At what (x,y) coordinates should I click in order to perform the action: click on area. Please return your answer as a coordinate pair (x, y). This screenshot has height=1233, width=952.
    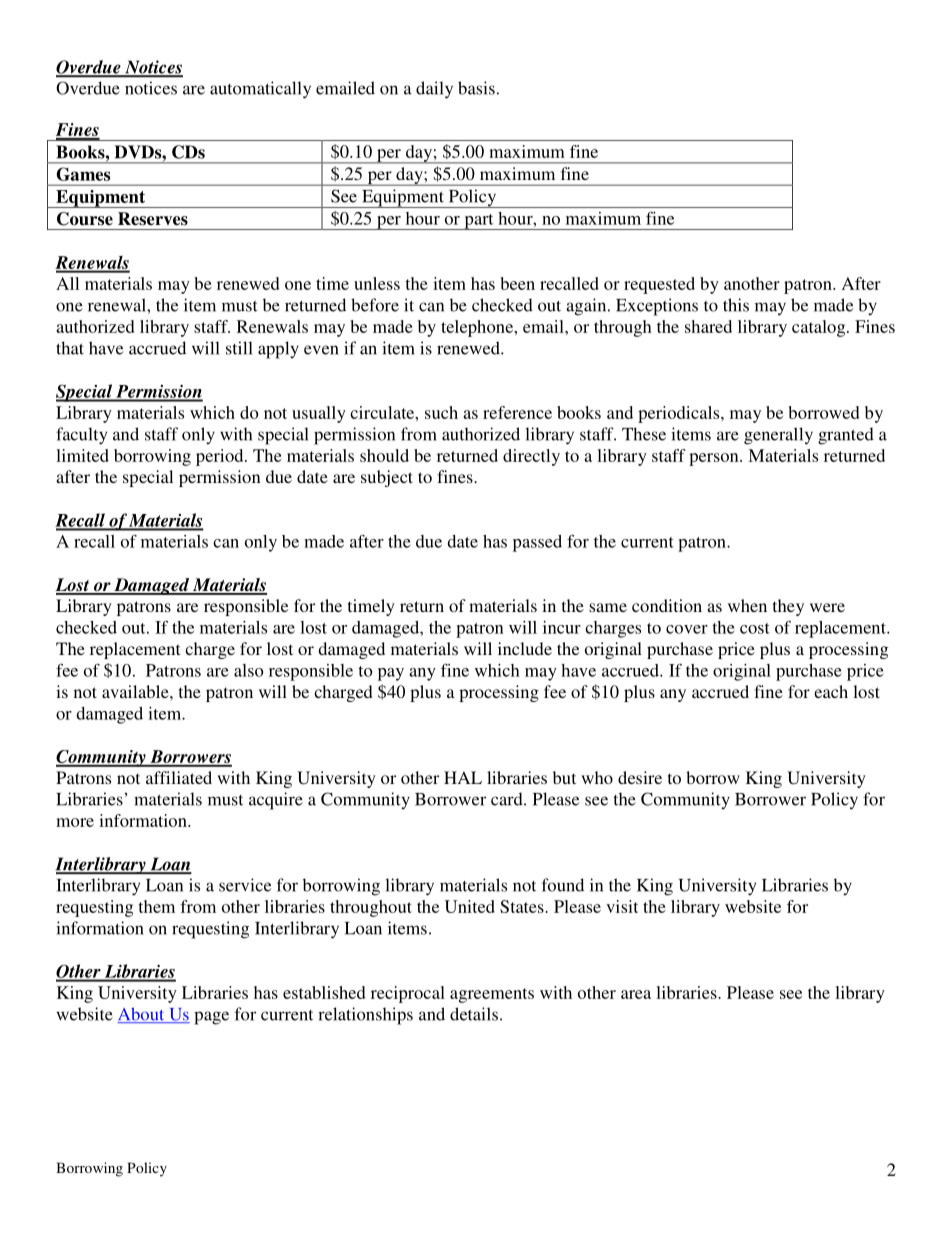
    Looking at the image, I should click on (636, 994).
